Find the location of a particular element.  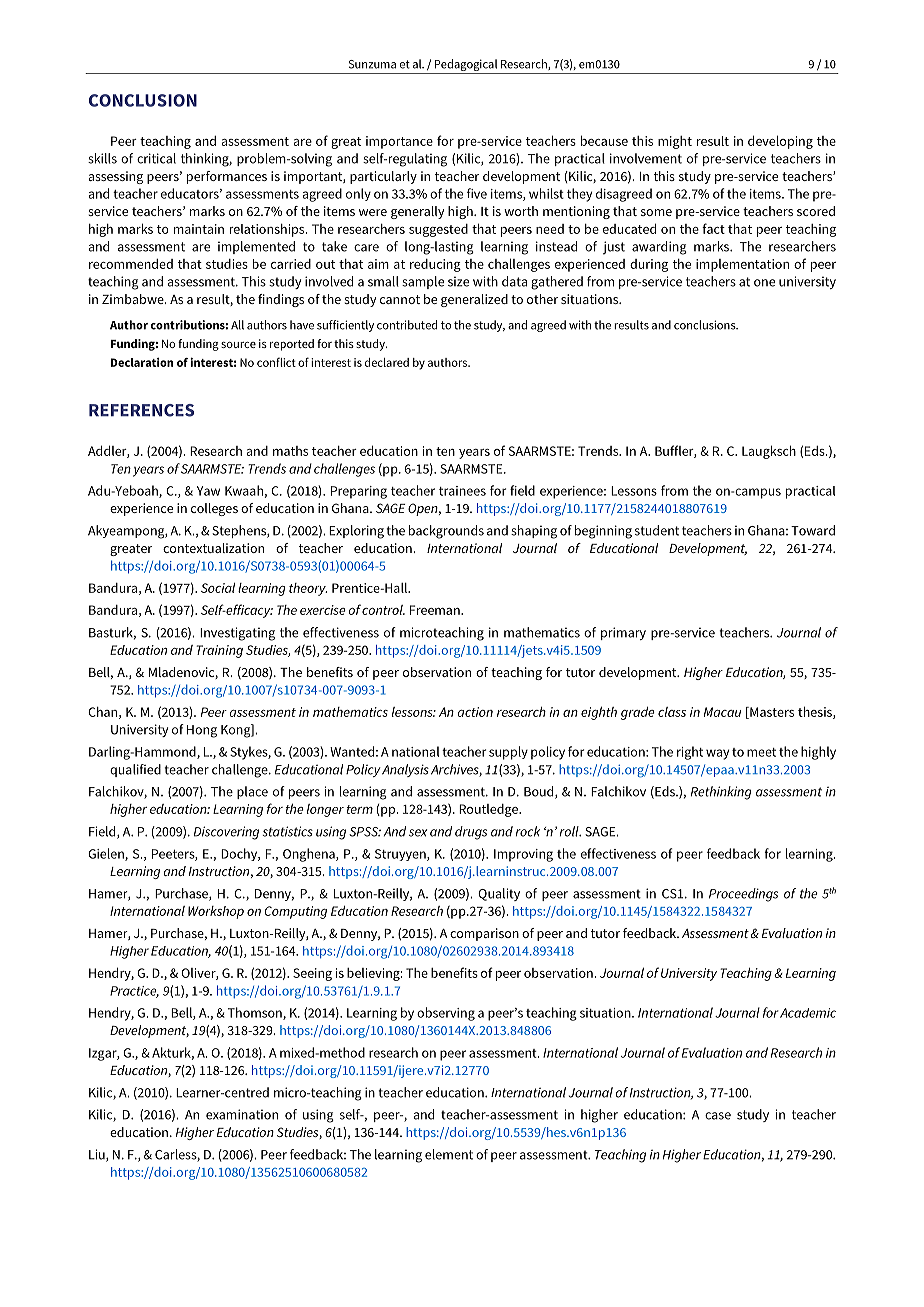

developing is located at coordinates (780, 142).
